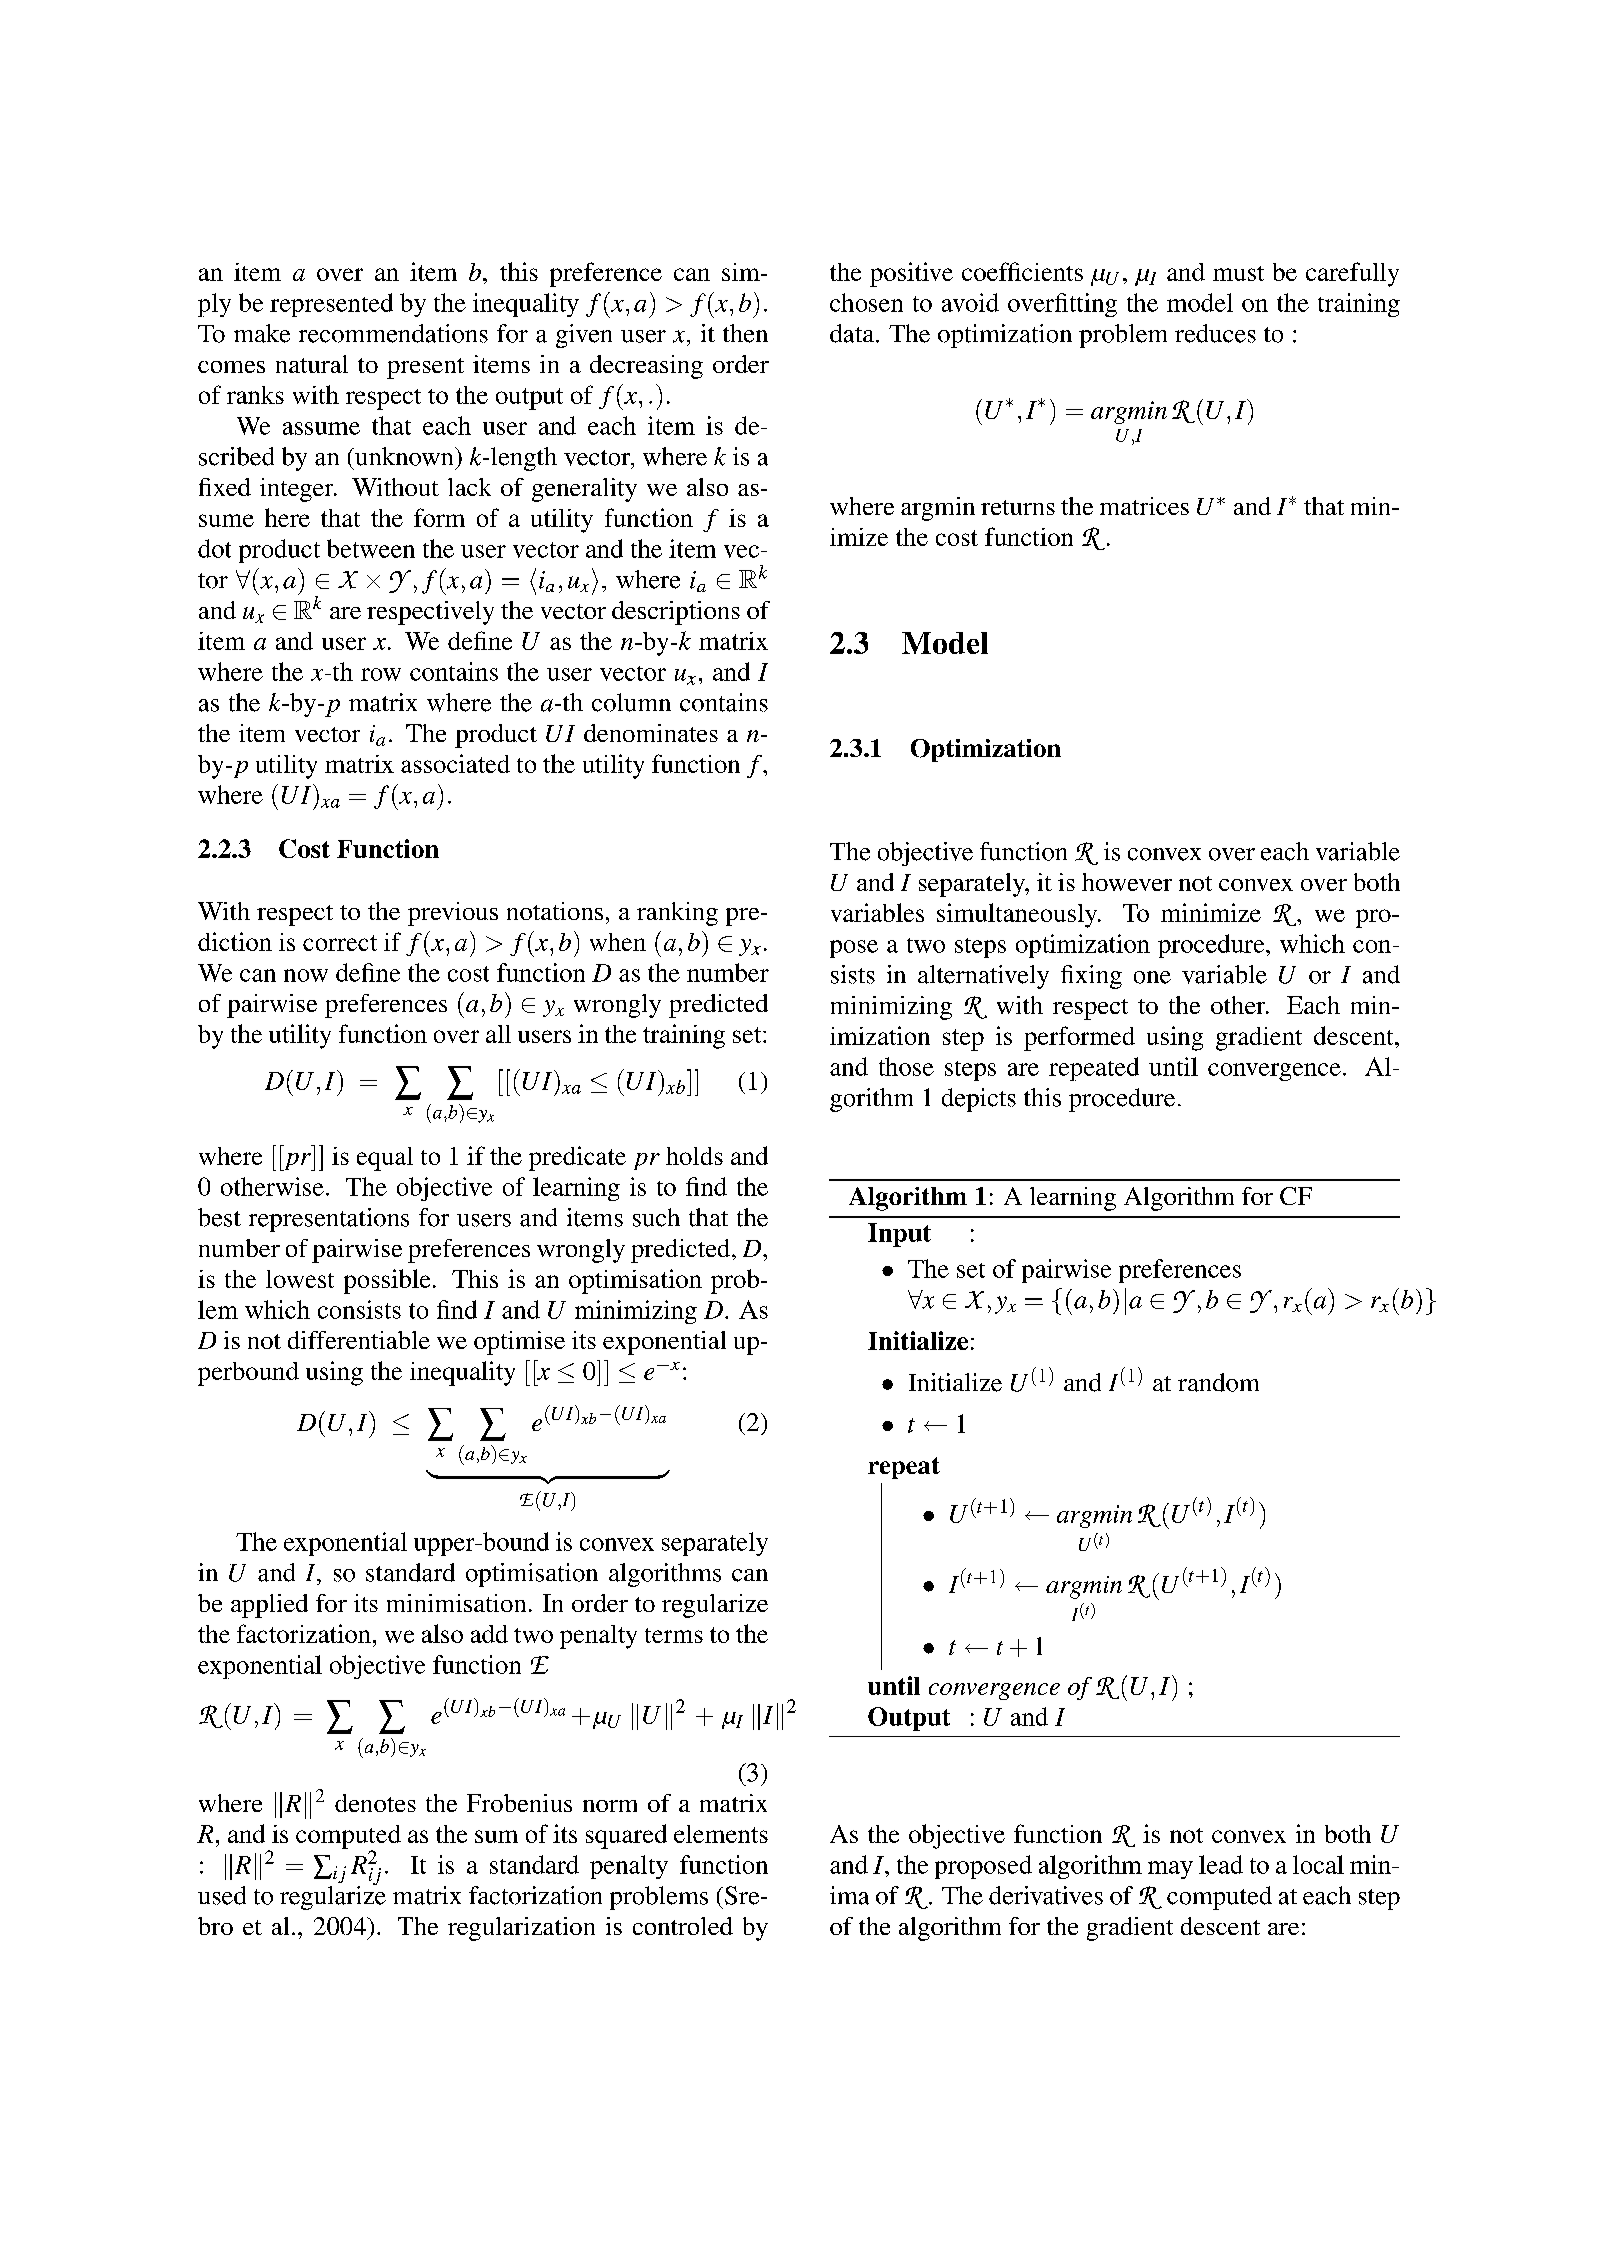 This document has height=2259, width=1598. I want to click on however, so click(1127, 882).
